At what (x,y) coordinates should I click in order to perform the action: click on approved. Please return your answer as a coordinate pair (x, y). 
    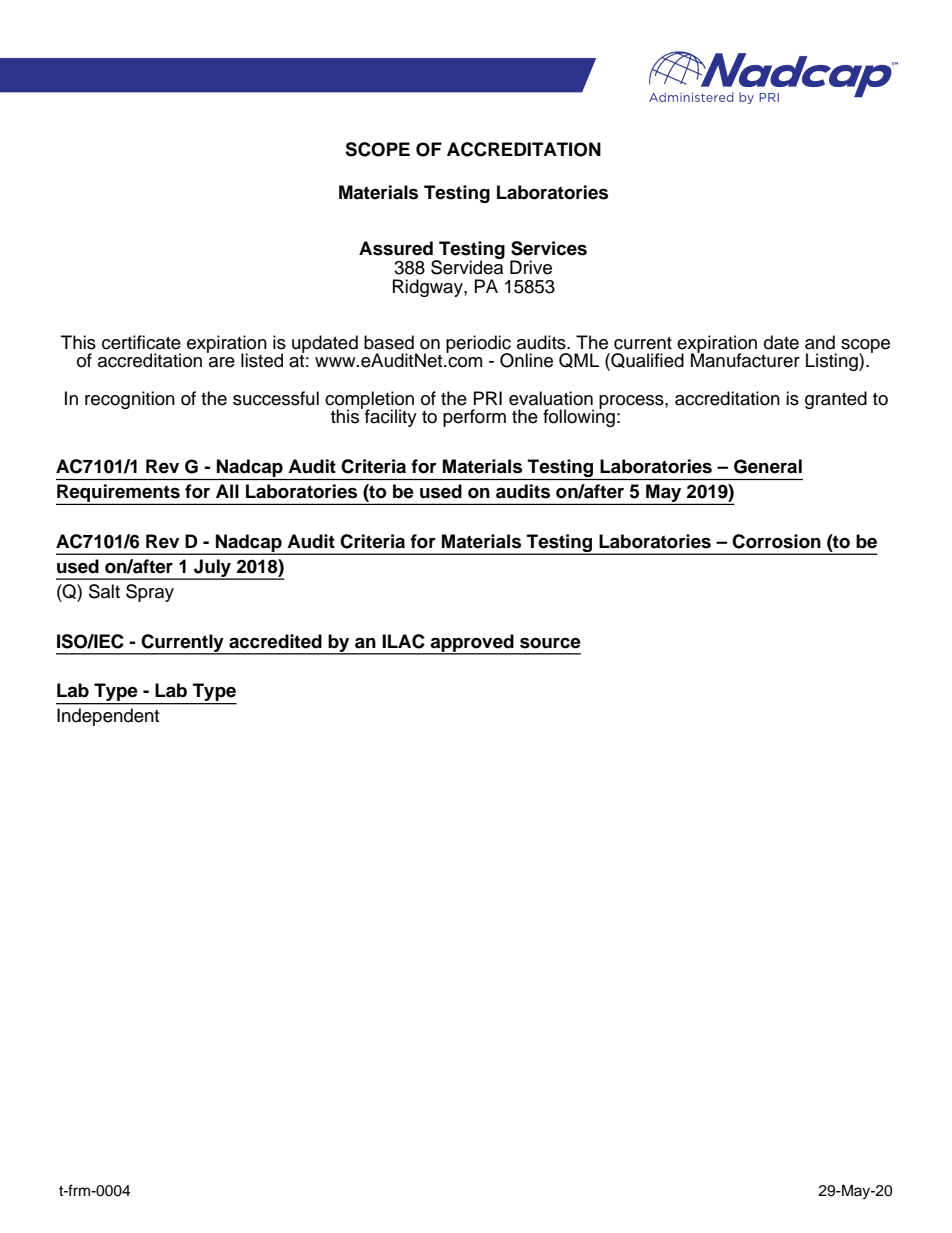
    Looking at the image, I should click on (472, 644).
